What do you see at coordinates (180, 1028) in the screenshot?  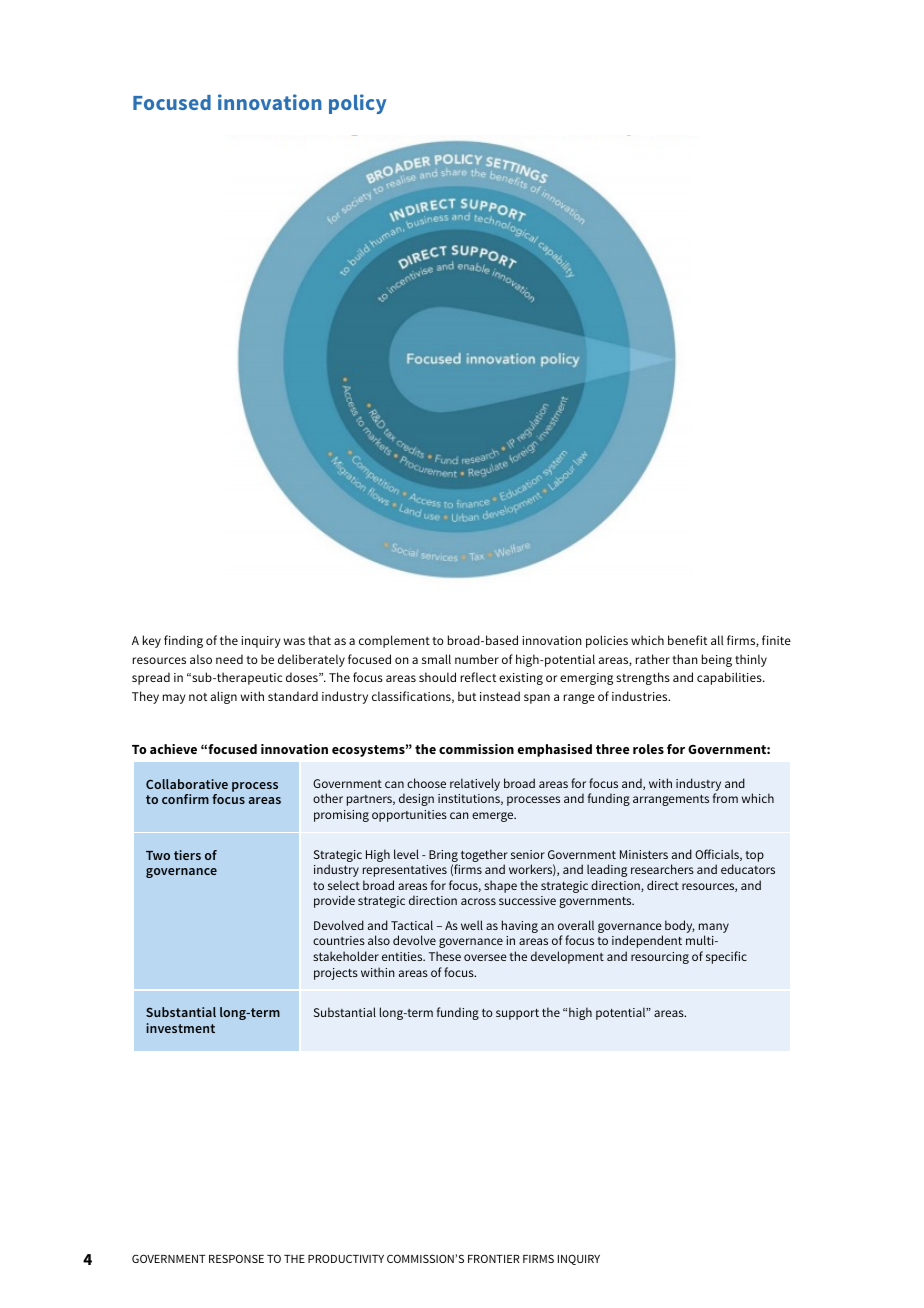 I see `investment` at bounding box center [180, 1028].
